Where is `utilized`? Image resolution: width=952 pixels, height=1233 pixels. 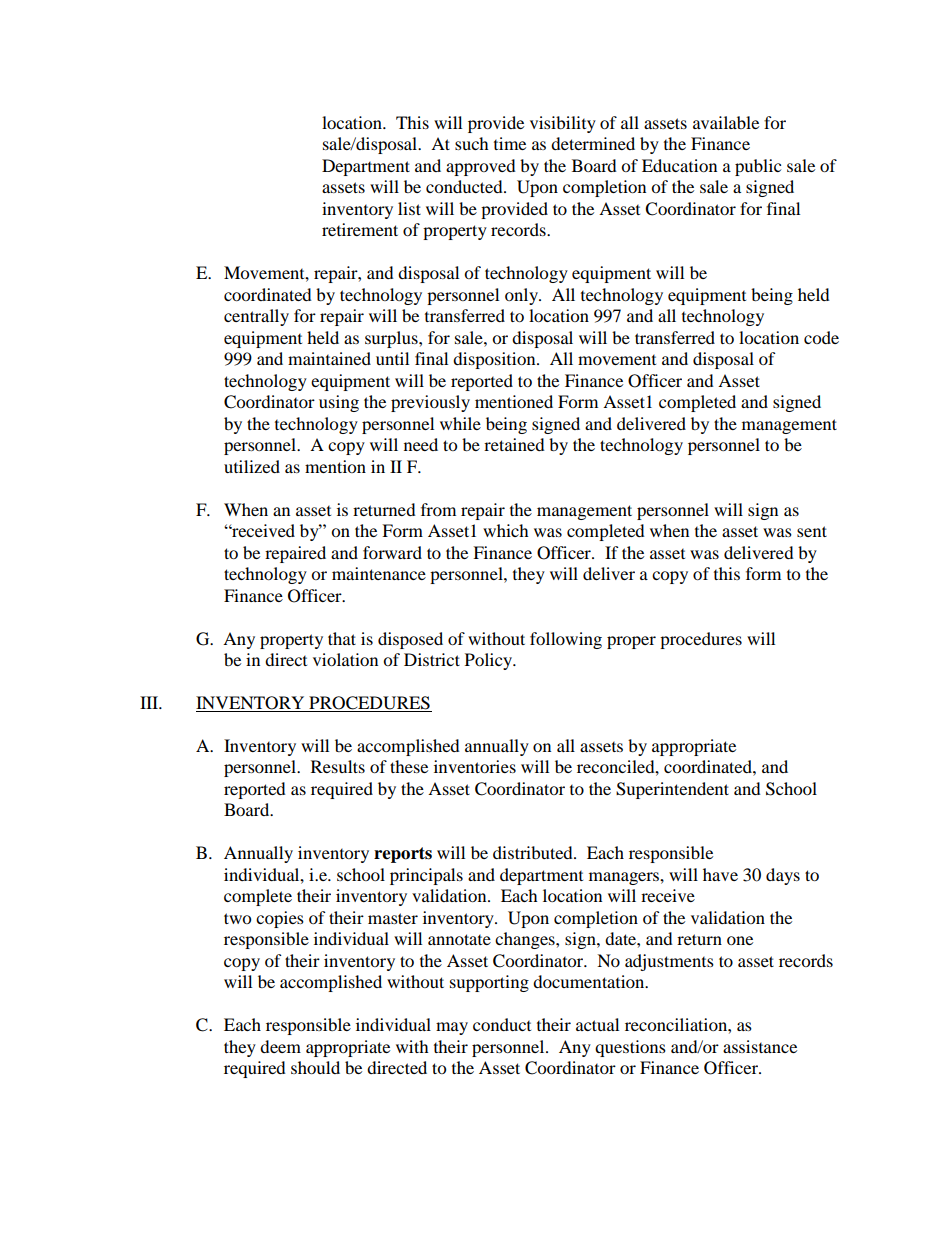
utilized is located at coordinates (252, 466).
